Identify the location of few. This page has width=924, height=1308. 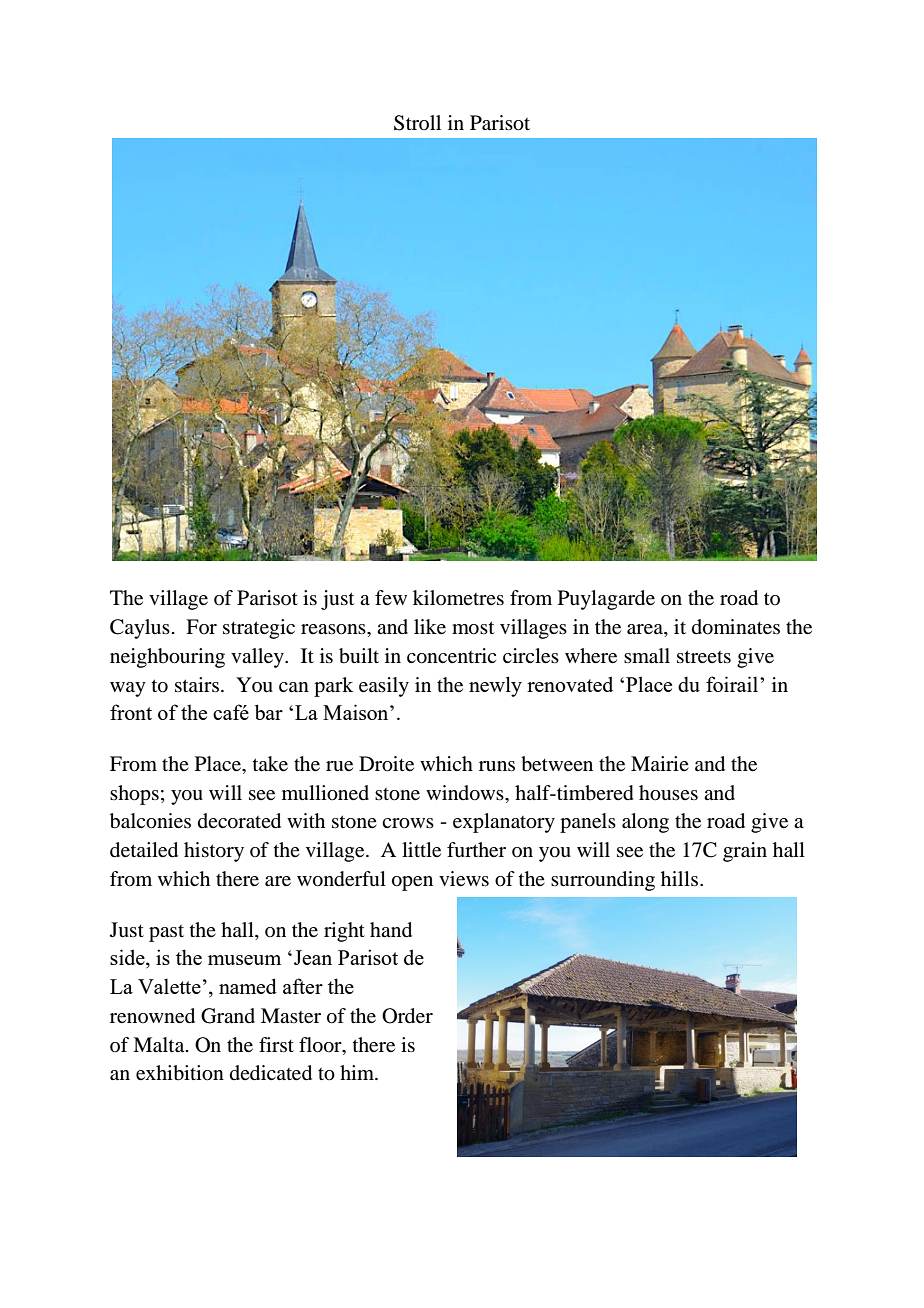
(391, 597).
